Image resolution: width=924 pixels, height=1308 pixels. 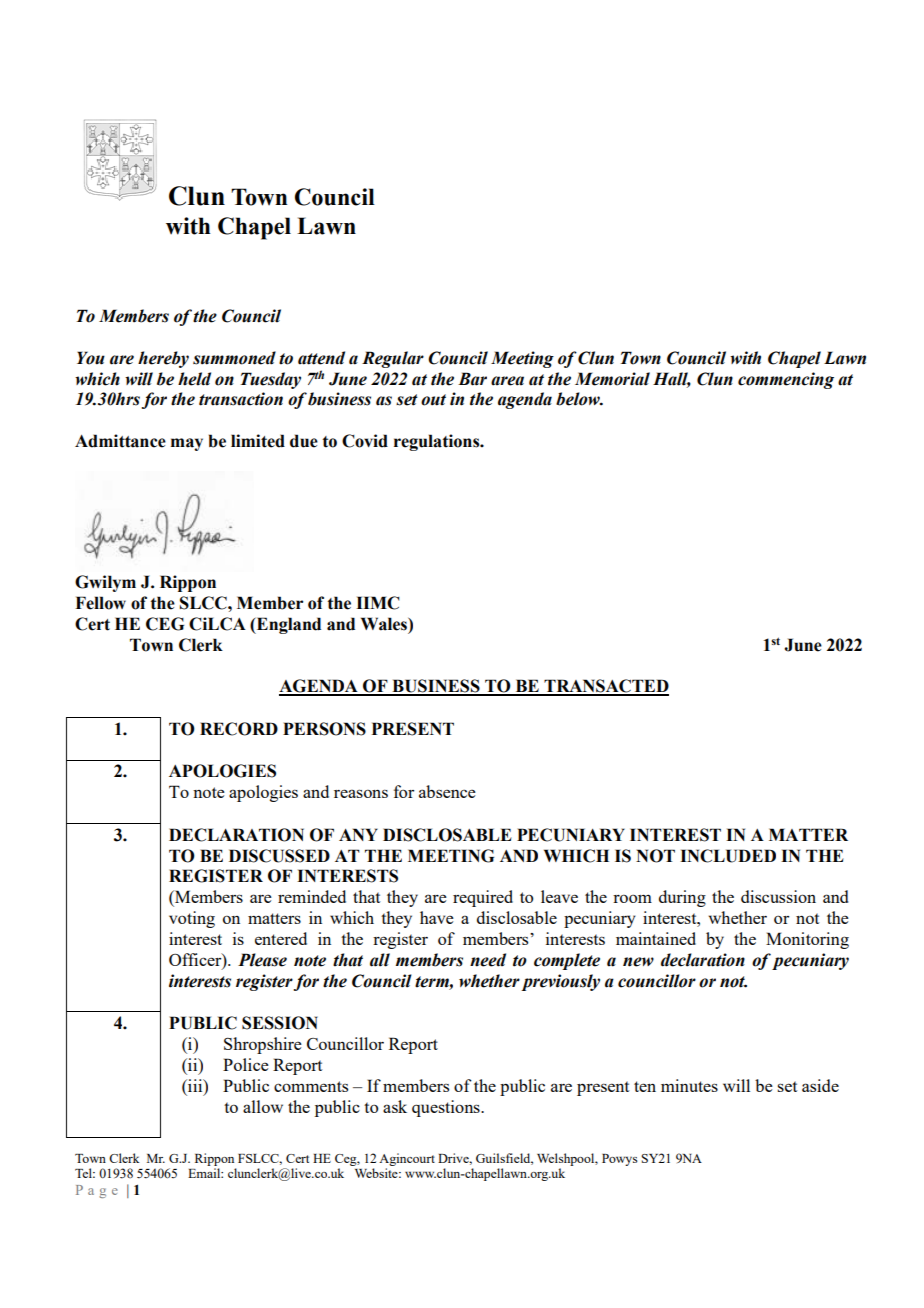 What do you see at coordinates (606, 687) in the image?
I see `TRANSACTED` at bounding box center [606, 687].
